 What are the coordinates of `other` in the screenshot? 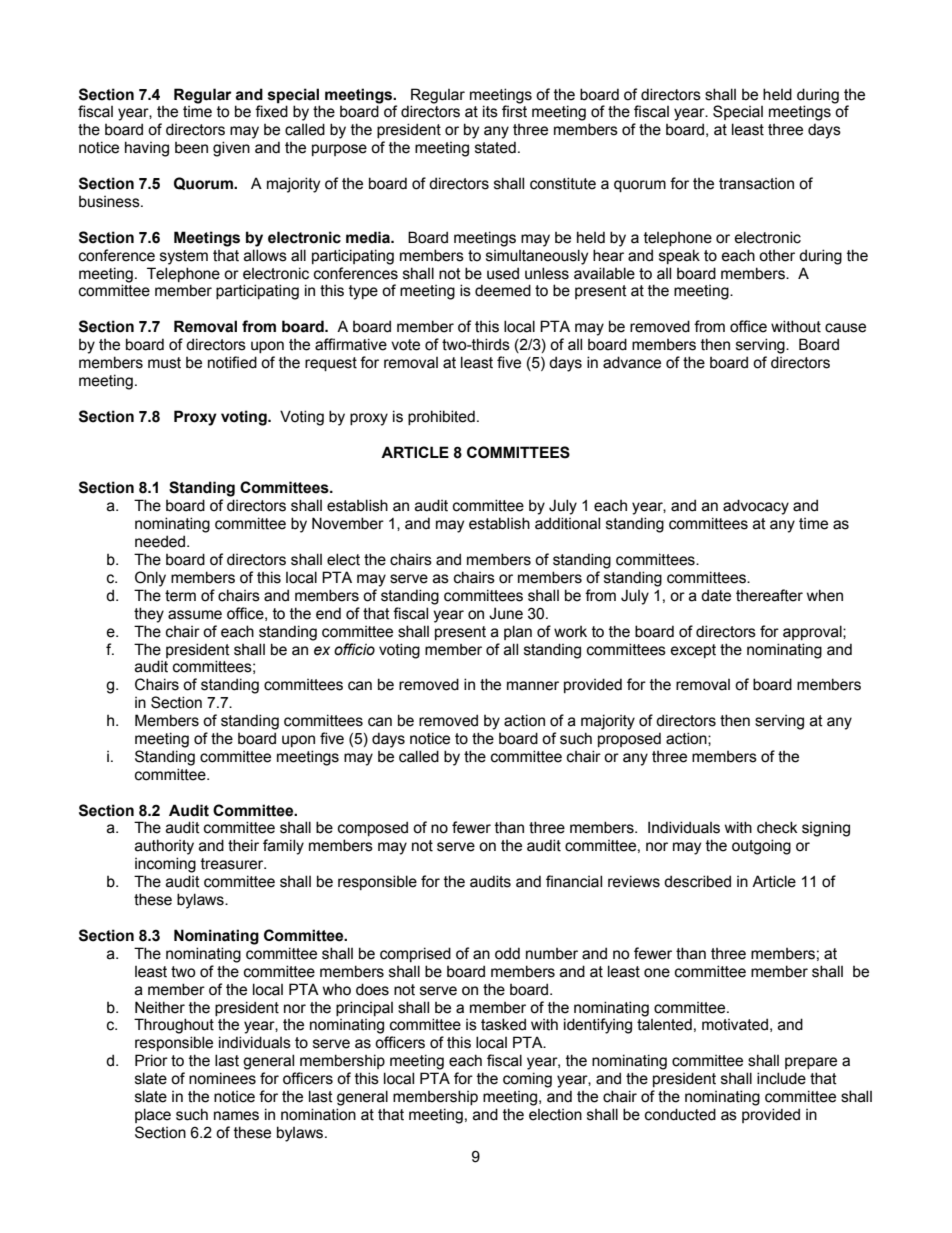 It's located at (777, 256).
